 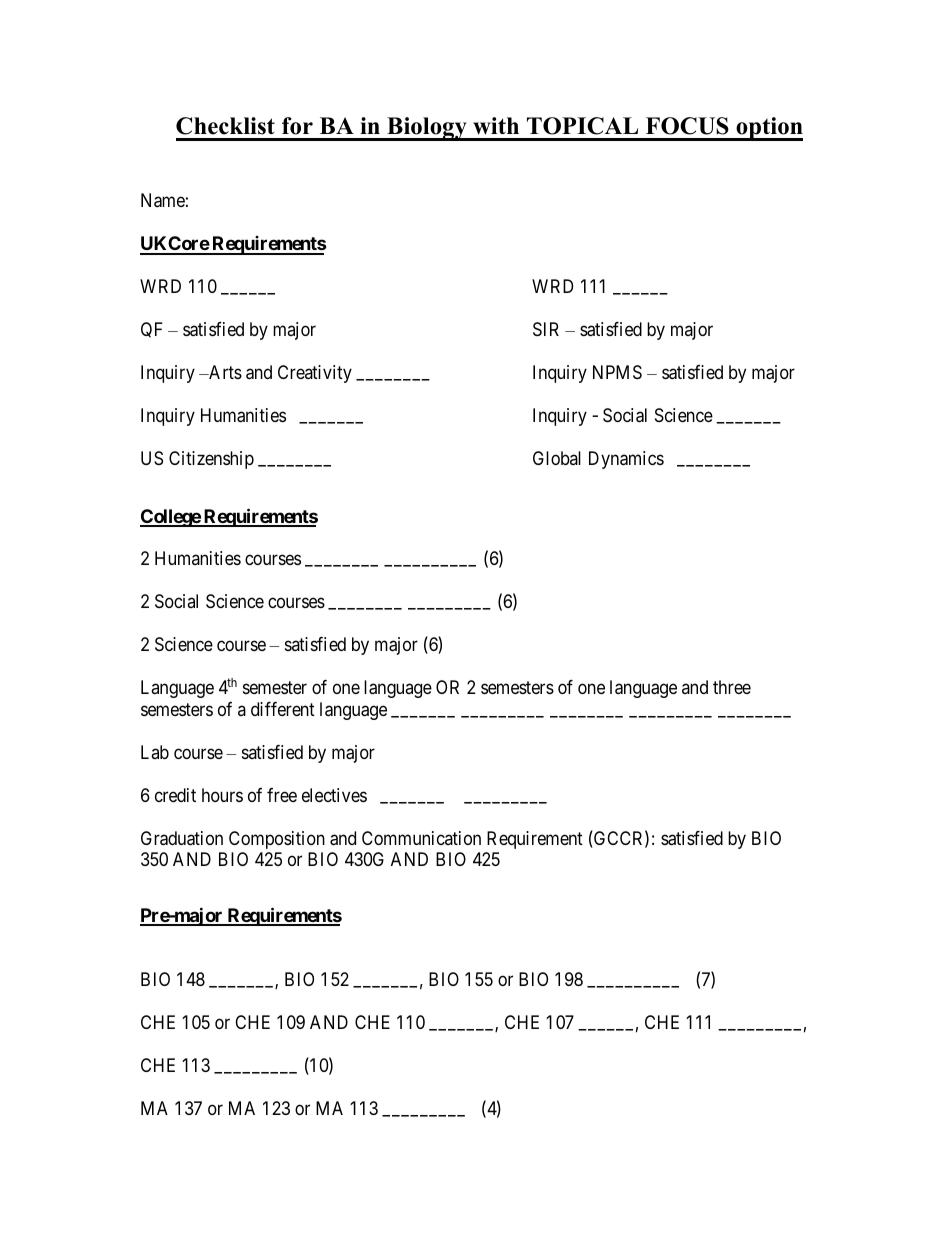 What do you see at coordinates (427, 129) in the image?
I see `Biology` at bounding box center [427, 129].
